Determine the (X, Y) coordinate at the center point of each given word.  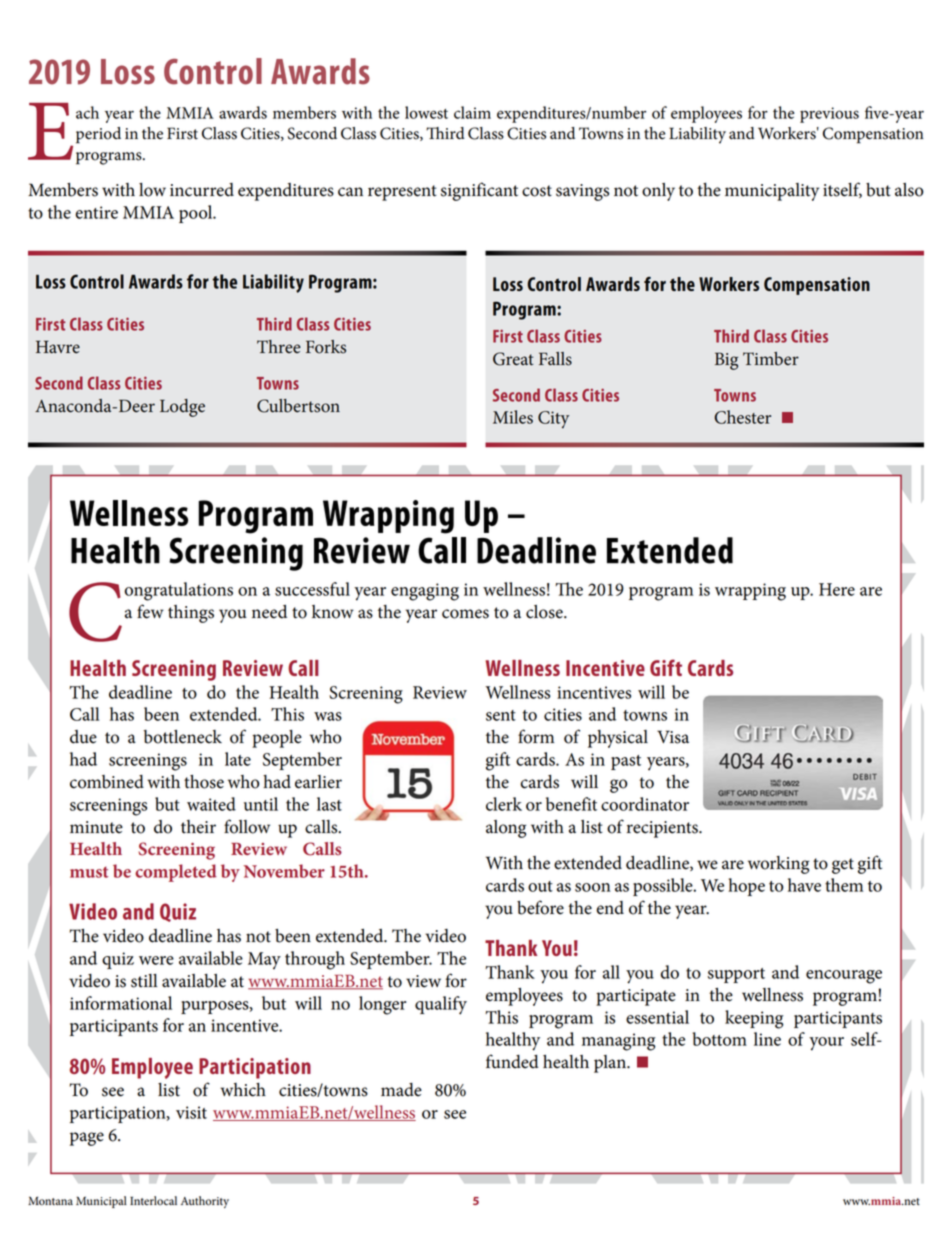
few (150, 611)
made (401, 1090)
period (98, 135)
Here (837, 589)
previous (829, 115)
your (826, 1044)
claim (472, 112)
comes (465, 614)
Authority (205, 1202)
